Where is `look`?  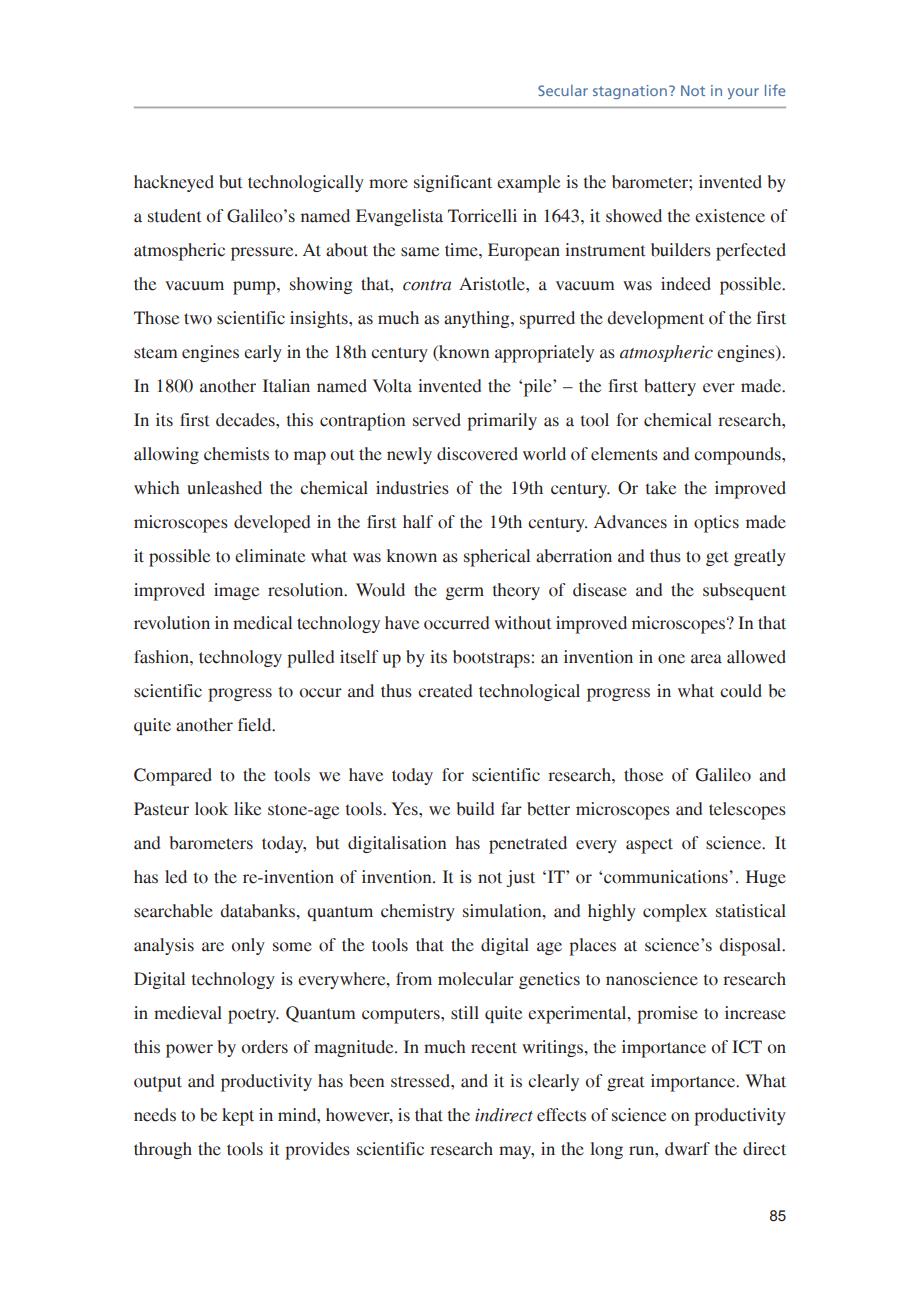 look is located at coordinates (211, 809).
